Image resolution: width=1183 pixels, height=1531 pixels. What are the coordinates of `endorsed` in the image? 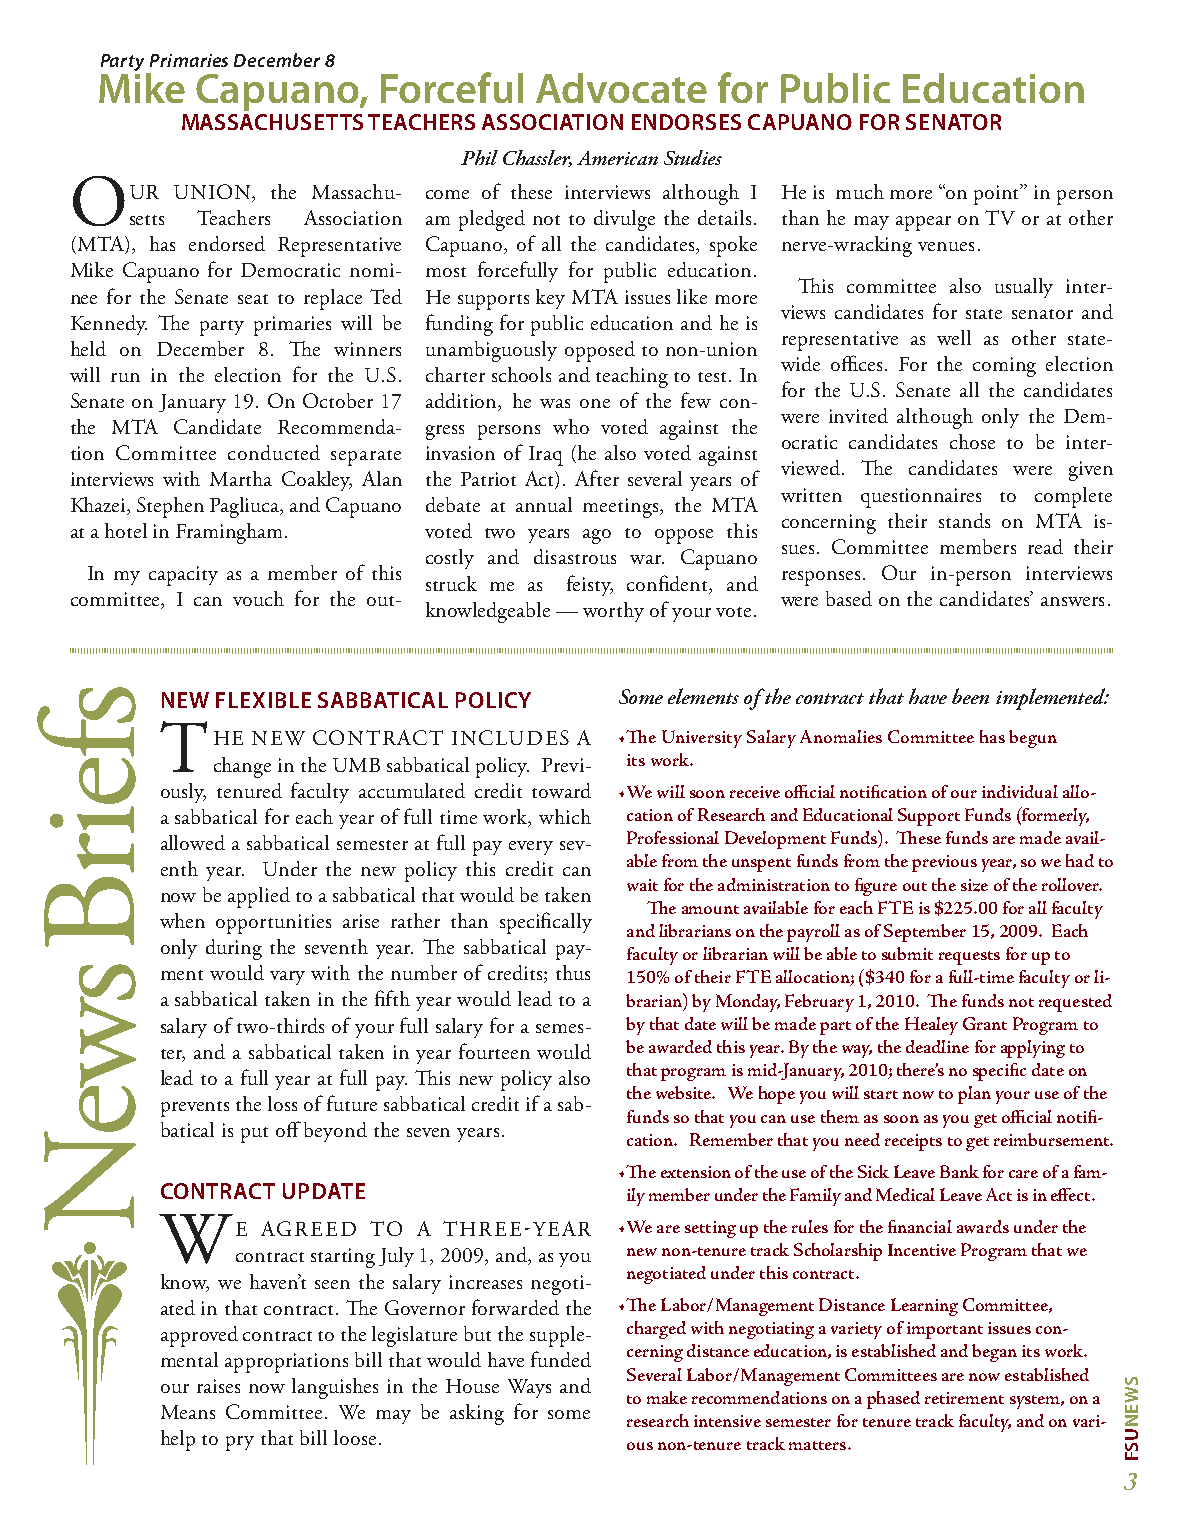 It's located at (227, 243).
